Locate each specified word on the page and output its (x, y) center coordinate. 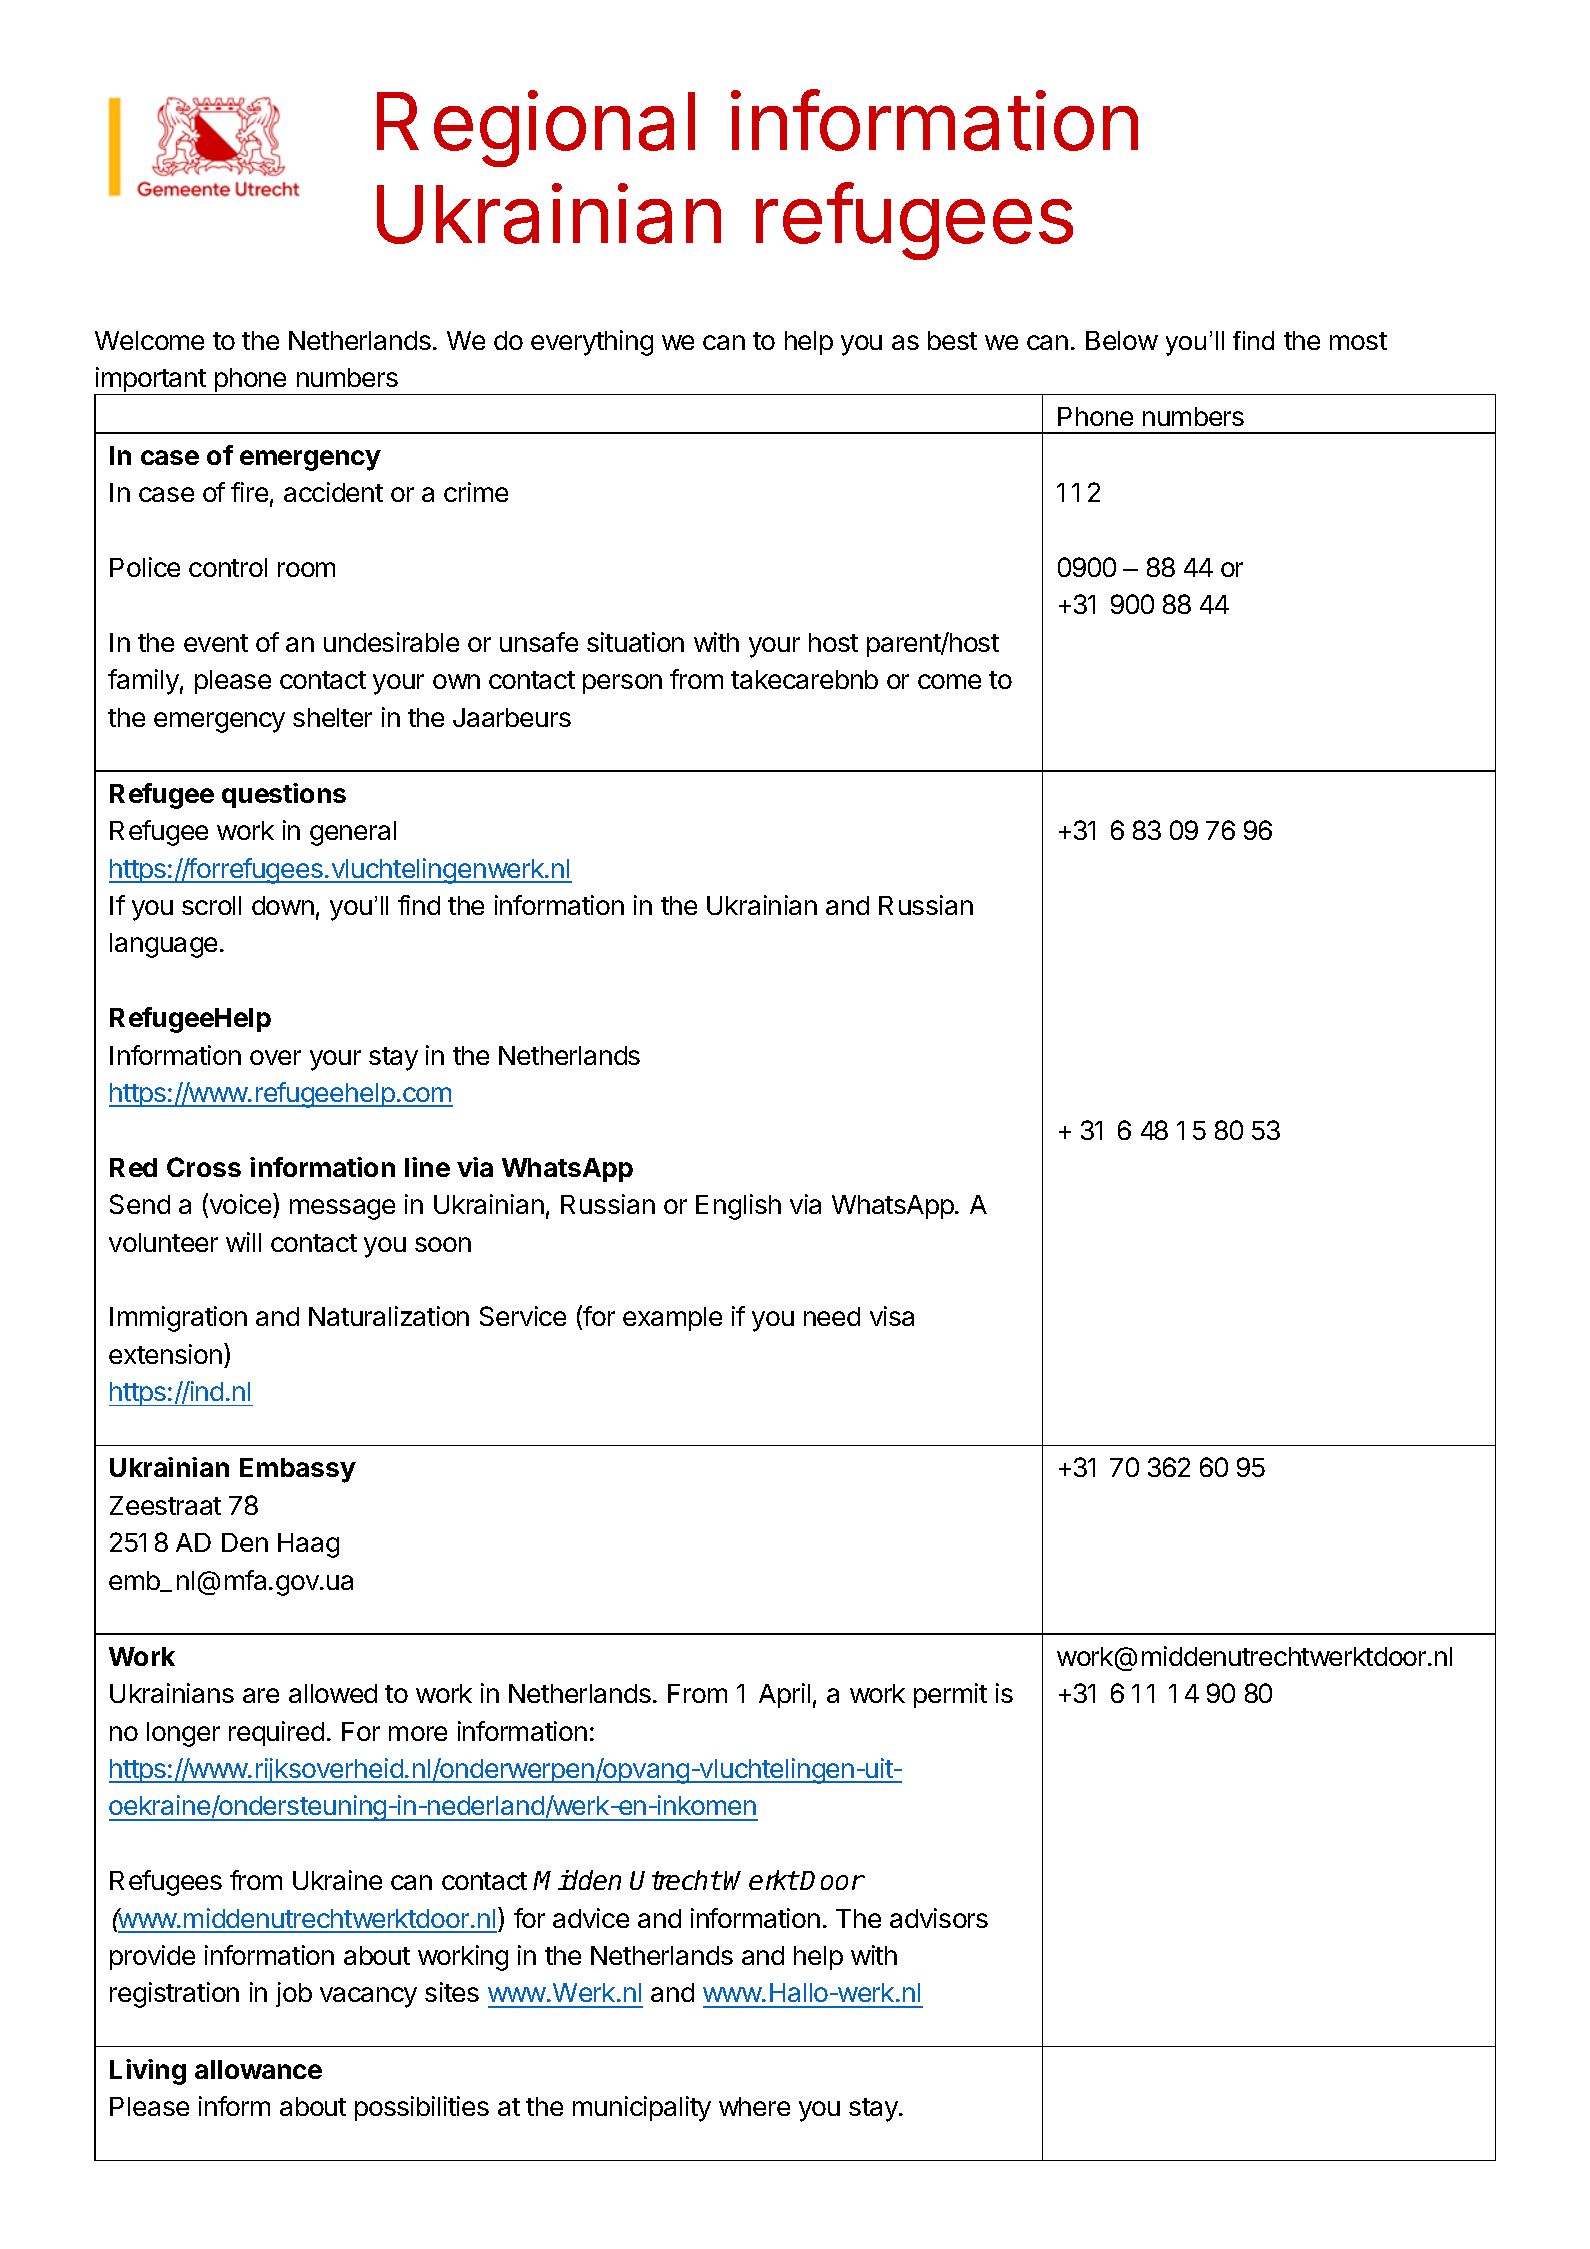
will (243, 1242)
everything (592, 343)
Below (1122, 340)
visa (892, 1316)
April (784, 1695)
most (1358, 341)
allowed (333, 1693)
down (283, 905)
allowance (258, 2069)
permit (950, 1695)
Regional (536, 129)
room (306, 569)
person (622, 684)
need (832, 1316)
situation (635, 642)
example (672, 1319)
